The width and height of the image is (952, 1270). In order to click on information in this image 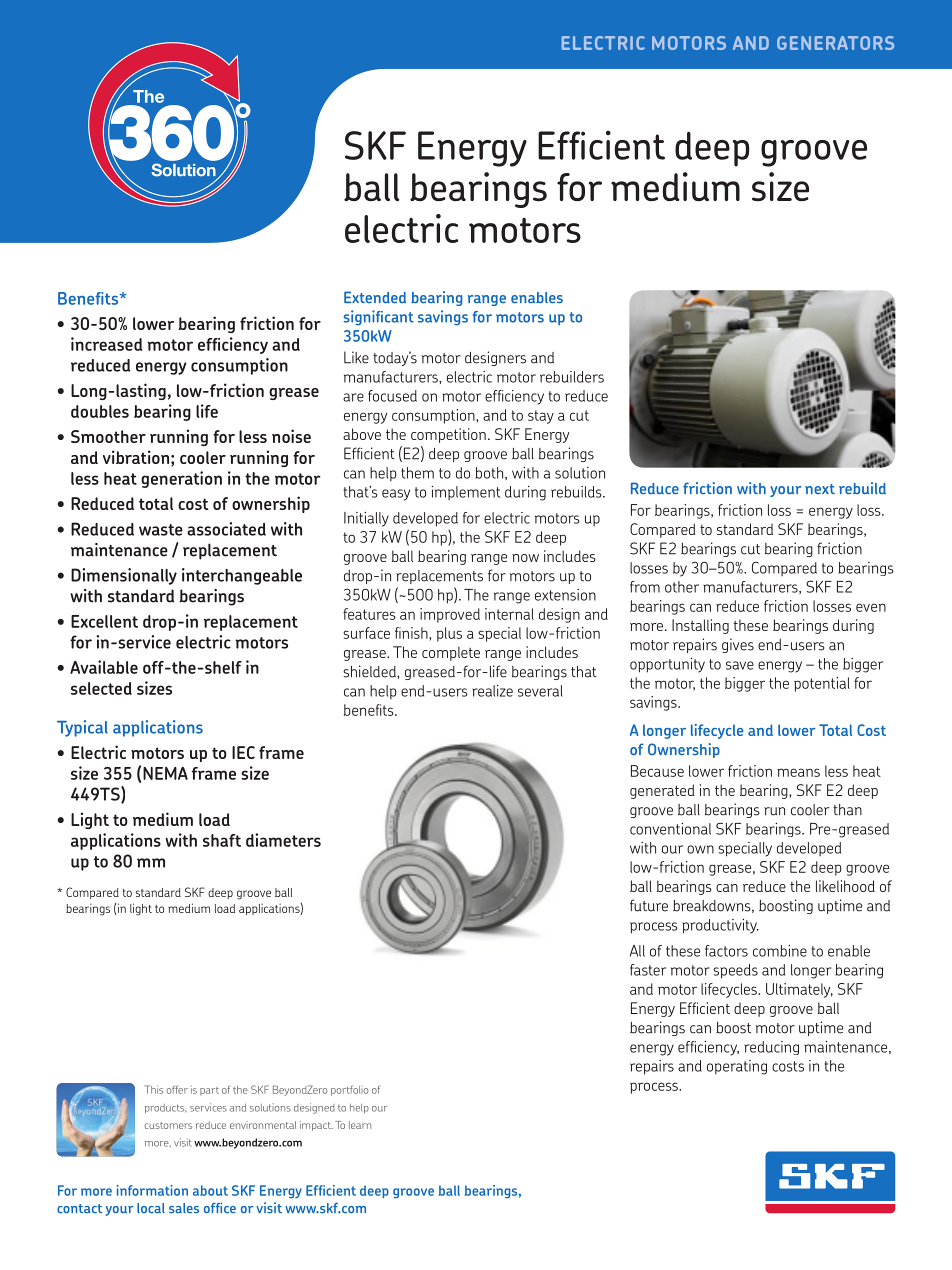, I will do `click(152, 1190)`.
